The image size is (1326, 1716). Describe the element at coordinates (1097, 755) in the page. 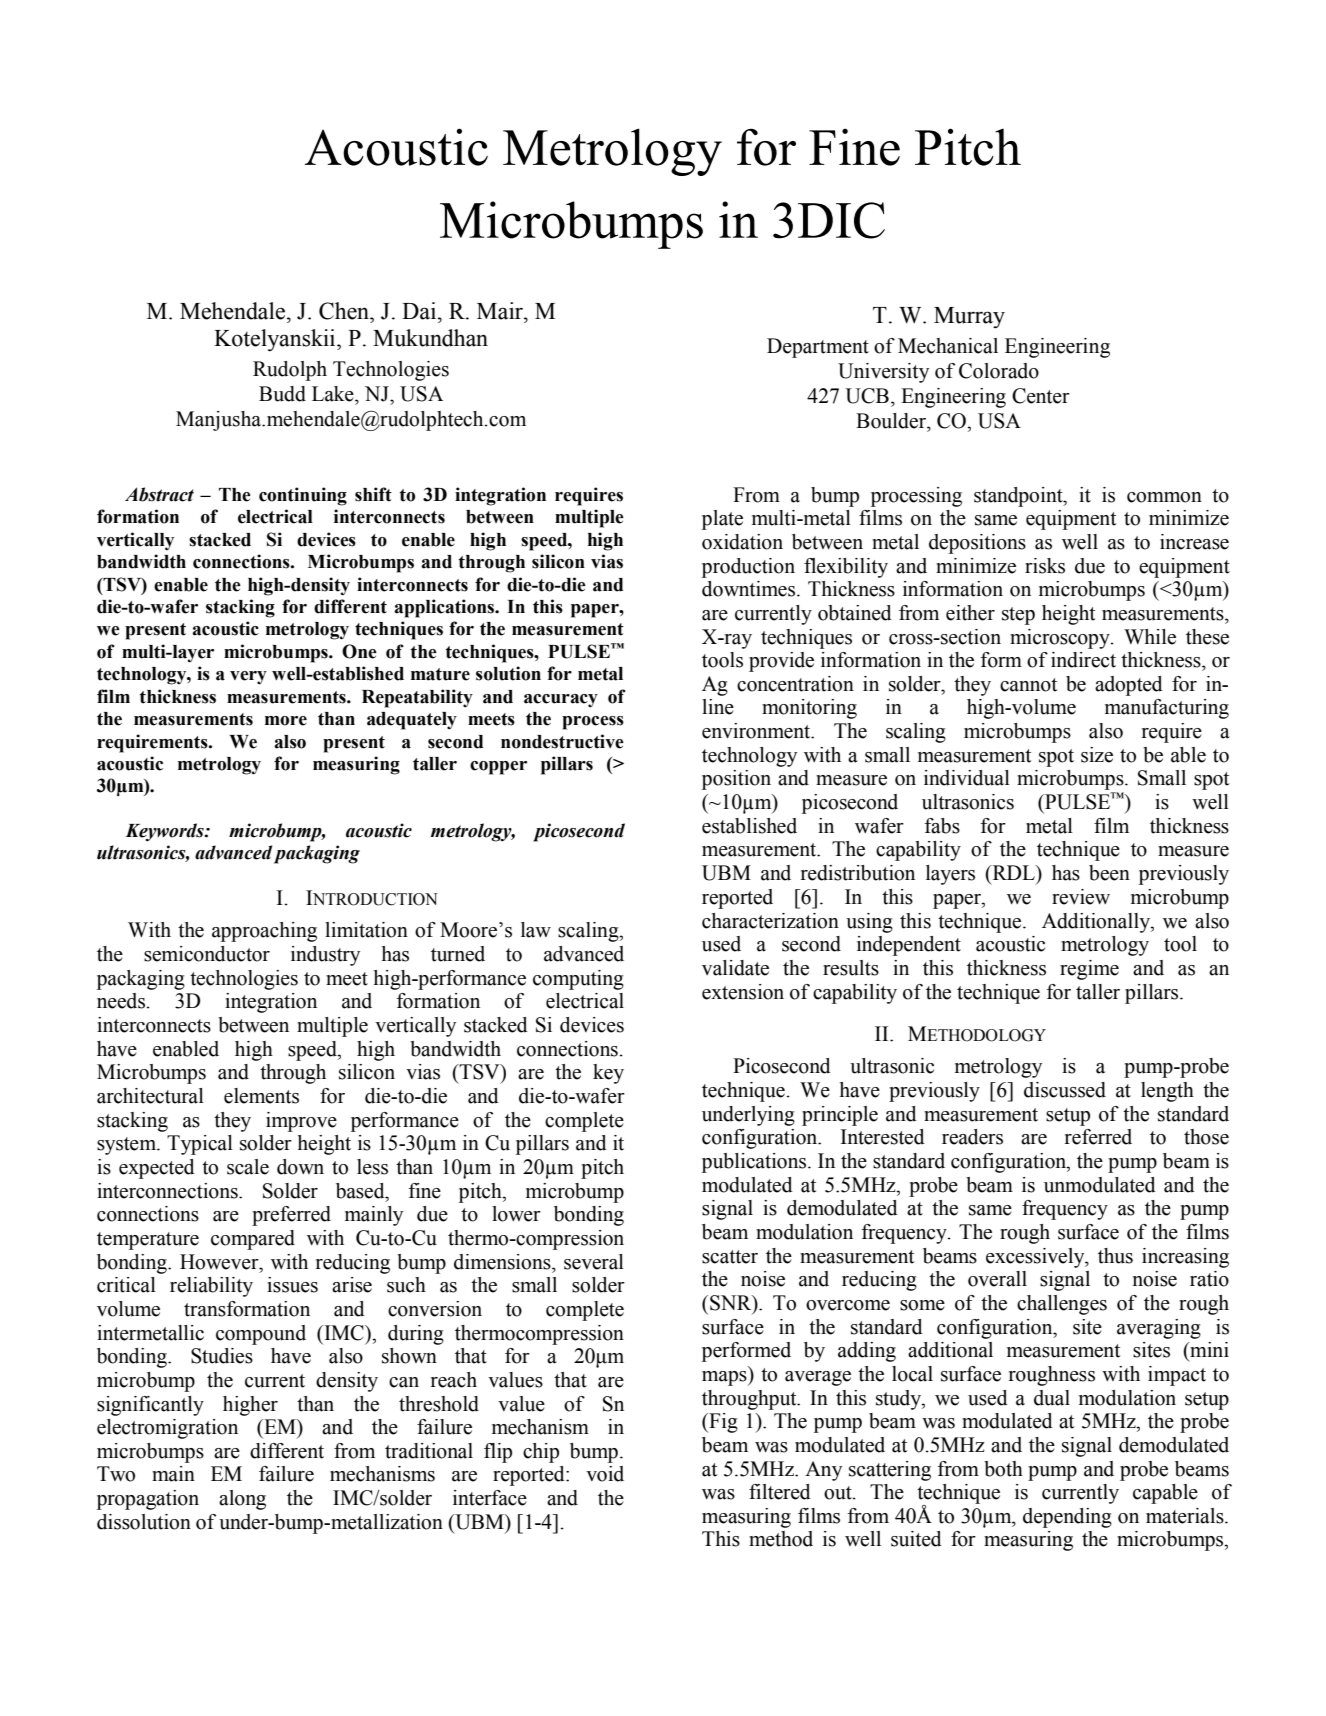

I see `size` at that location.
